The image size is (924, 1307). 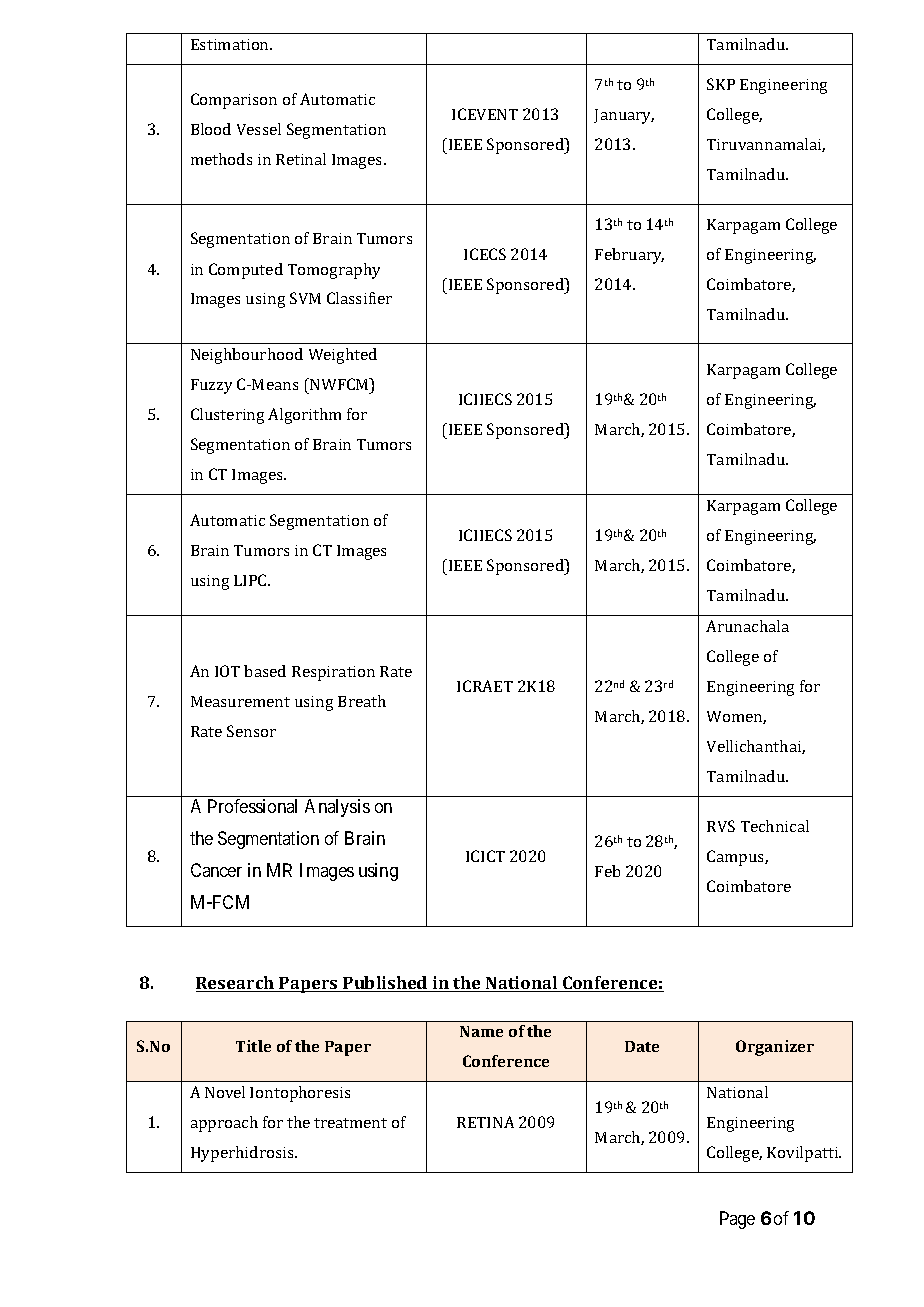 I want to click on SKP, so click(x=721, y=84).
